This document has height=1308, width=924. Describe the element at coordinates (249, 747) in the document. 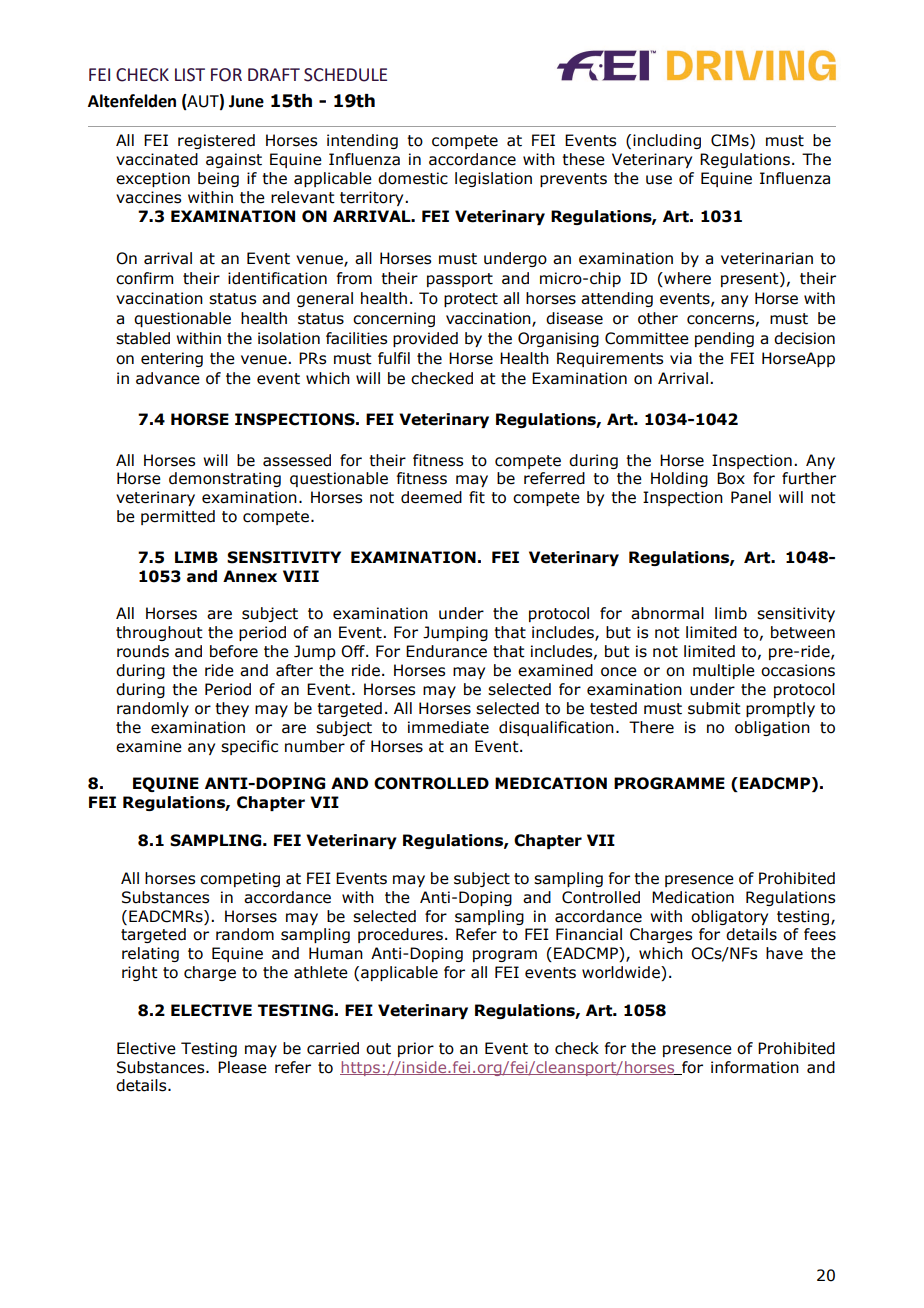

I see `specific` at that location.
